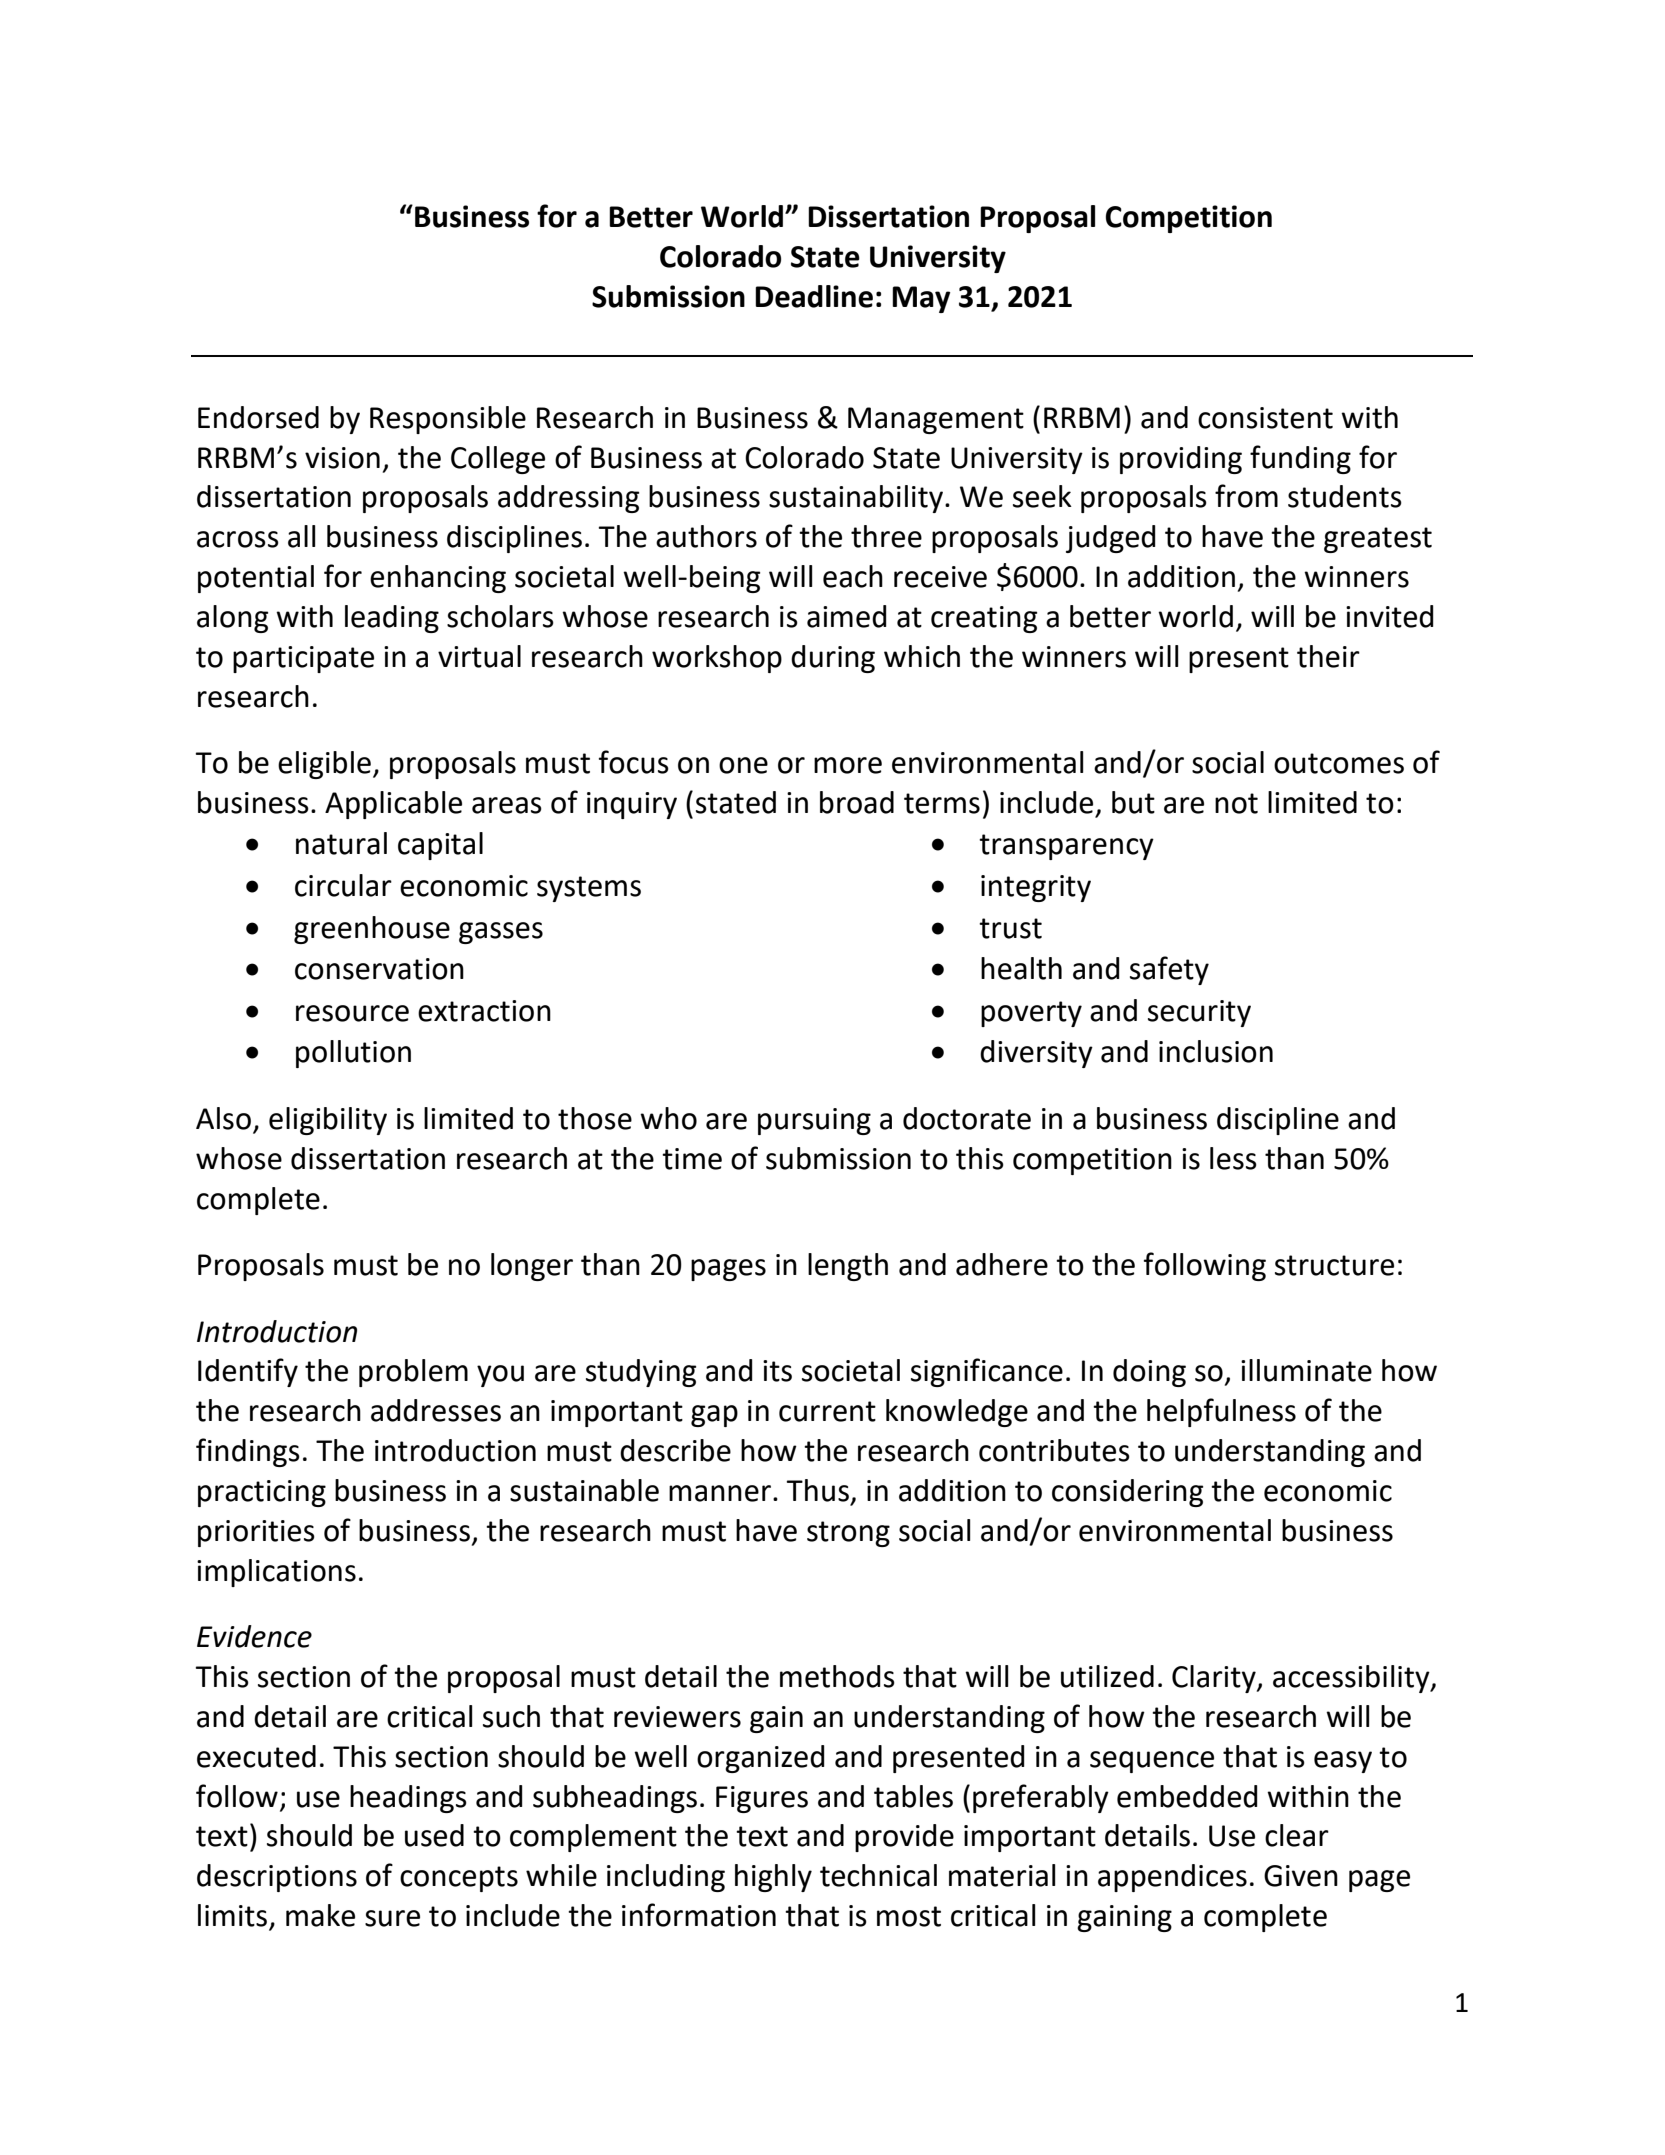 Image resolution: width=1665 pixels, height=2155 pixels. Describe the element at coordinates (392, 1918) in the screenshot. I see `sure` at that location.
